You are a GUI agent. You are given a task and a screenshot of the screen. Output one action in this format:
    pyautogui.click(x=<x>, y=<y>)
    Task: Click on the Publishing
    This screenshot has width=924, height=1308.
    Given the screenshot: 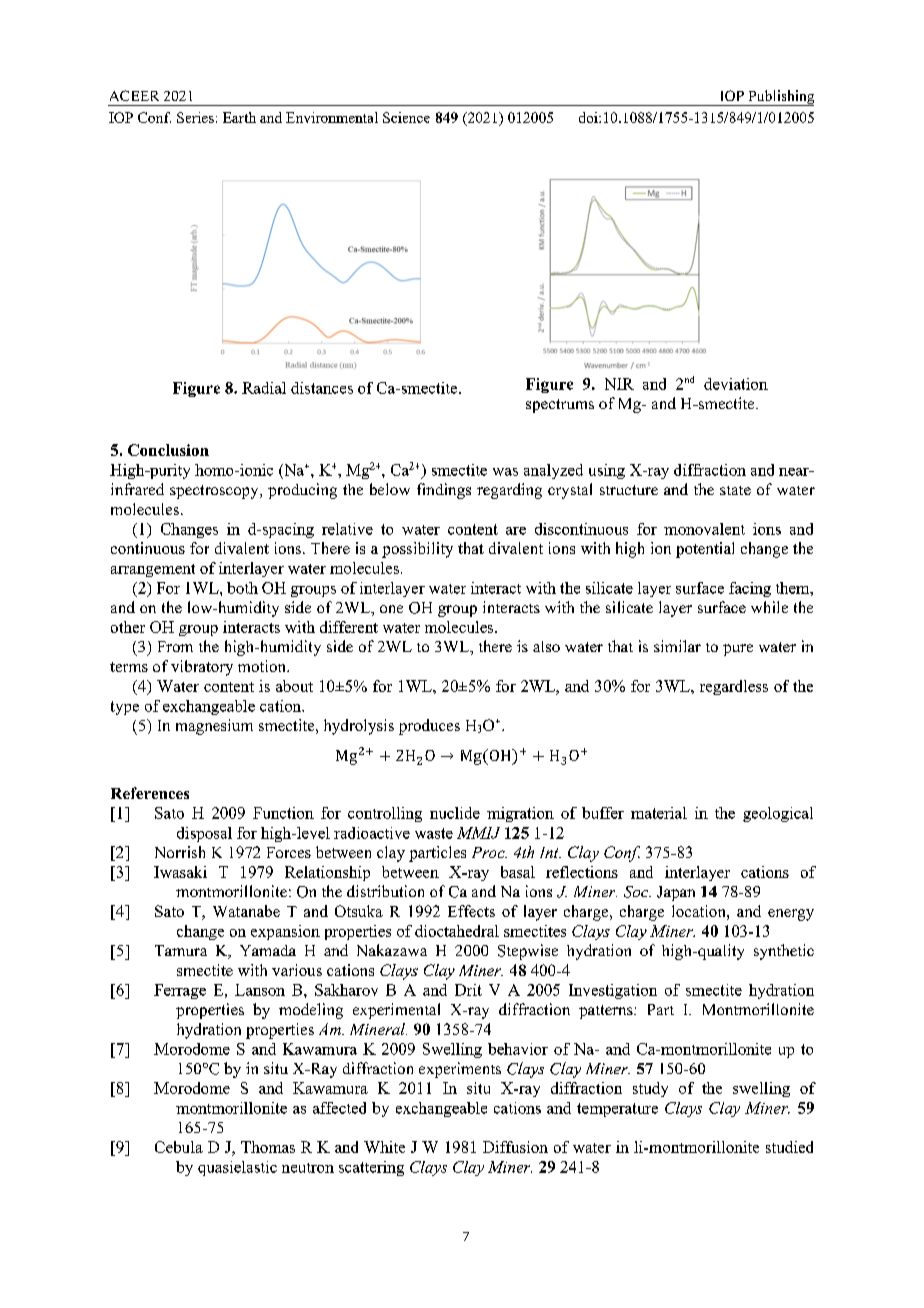 What is the action you would take?
    pyautogui.click(x=780, y=98)
